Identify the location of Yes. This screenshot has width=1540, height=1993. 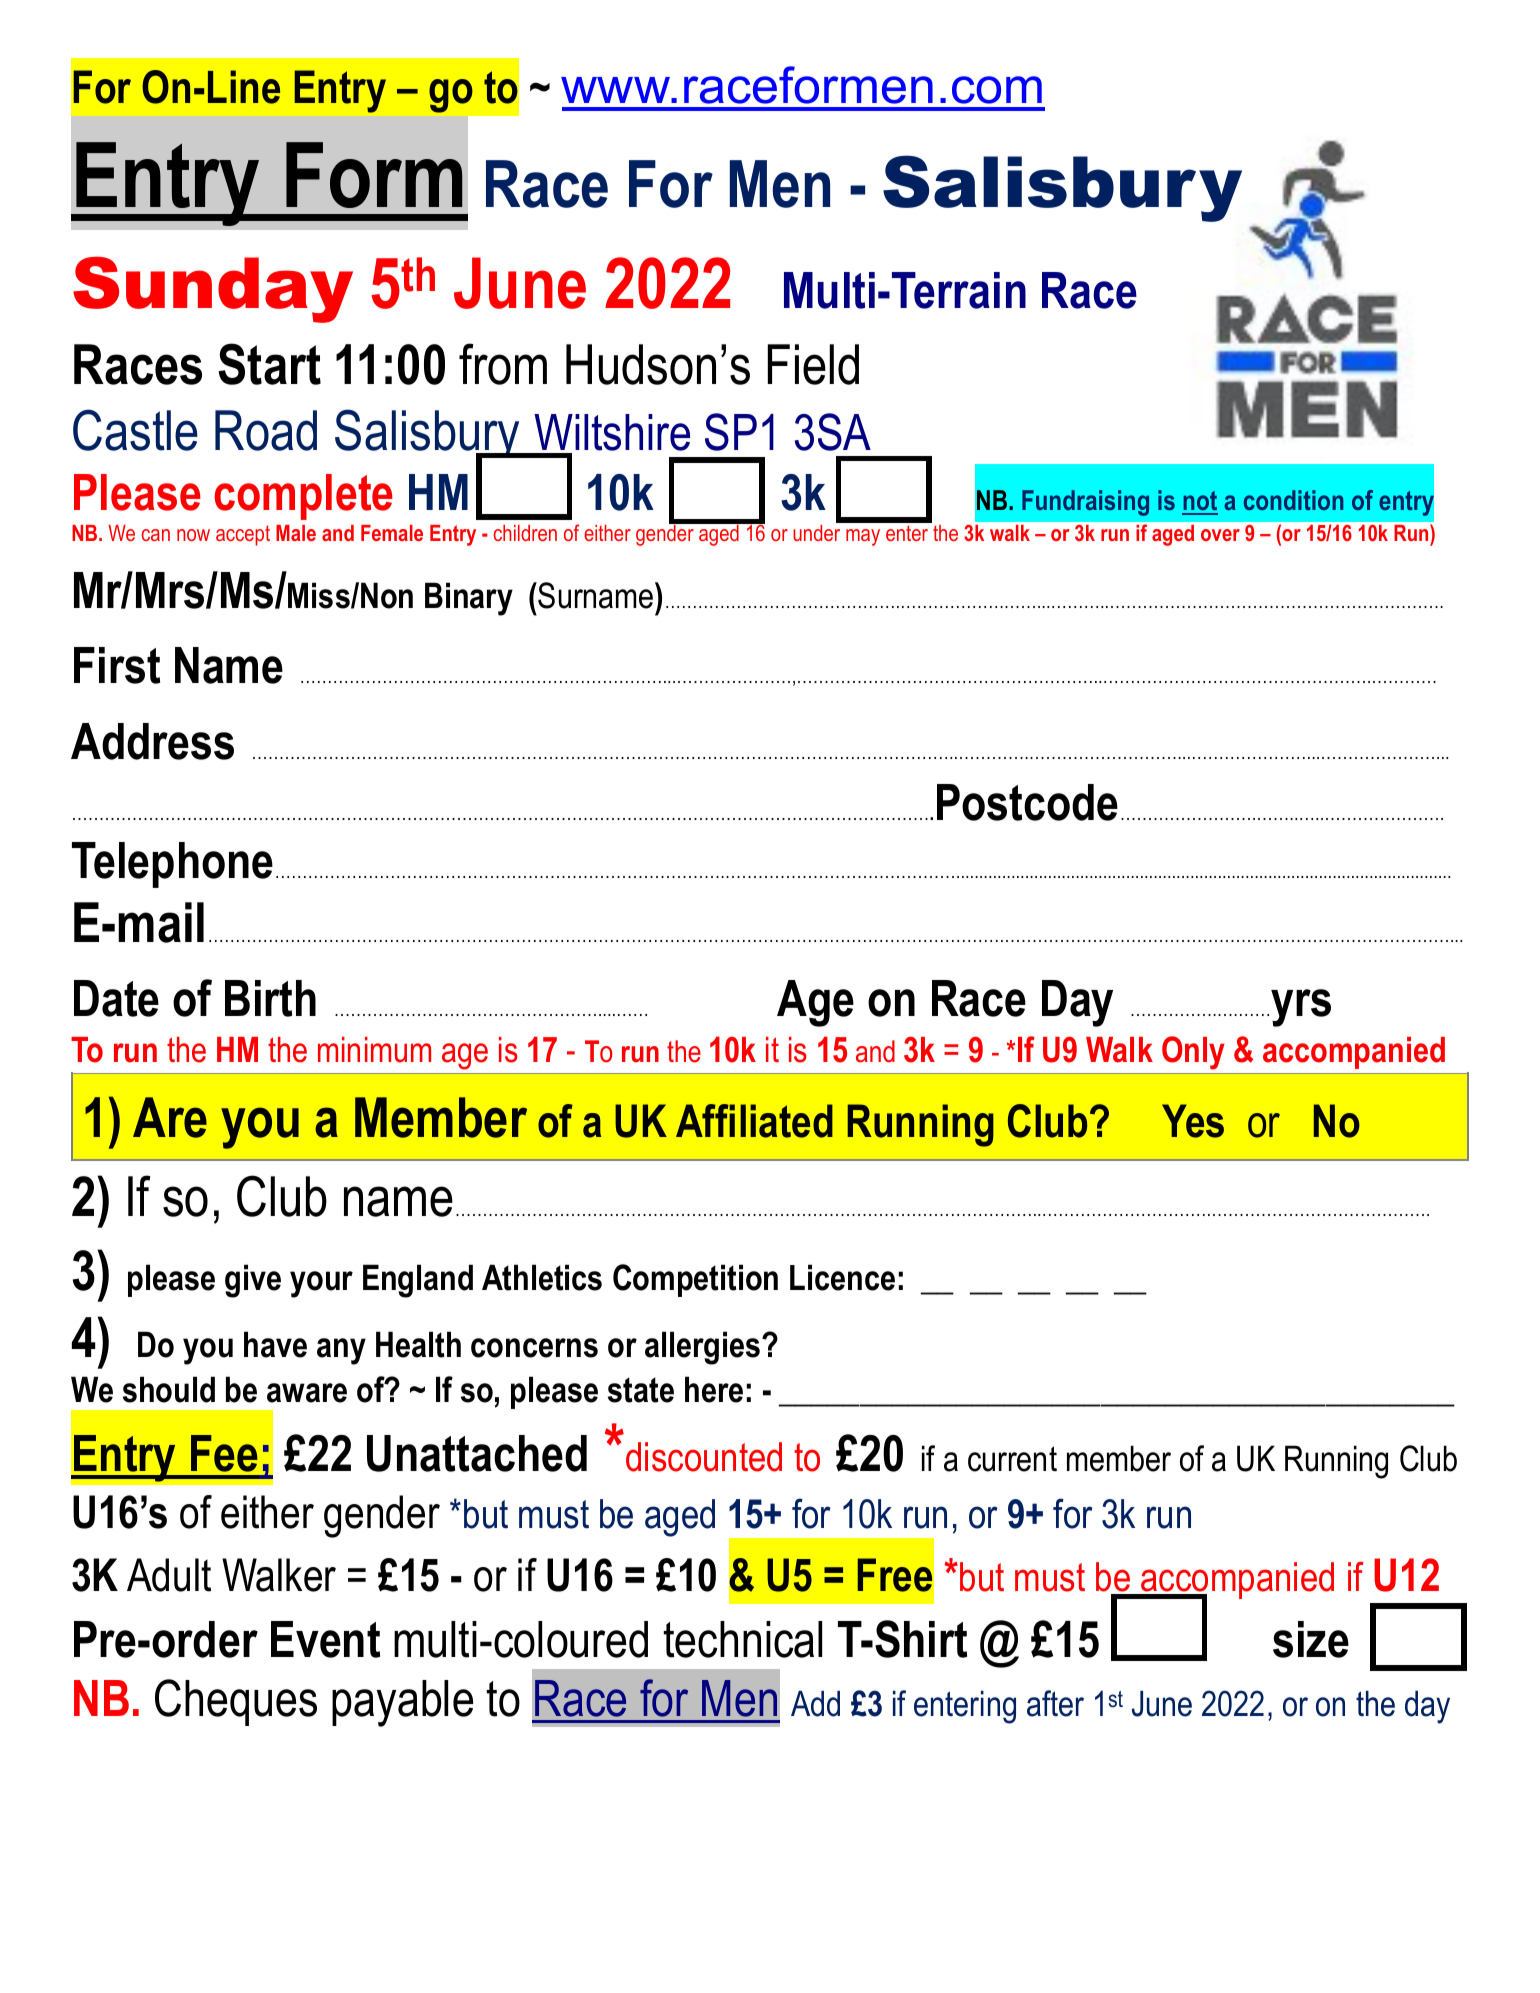
(1193, 1121).
